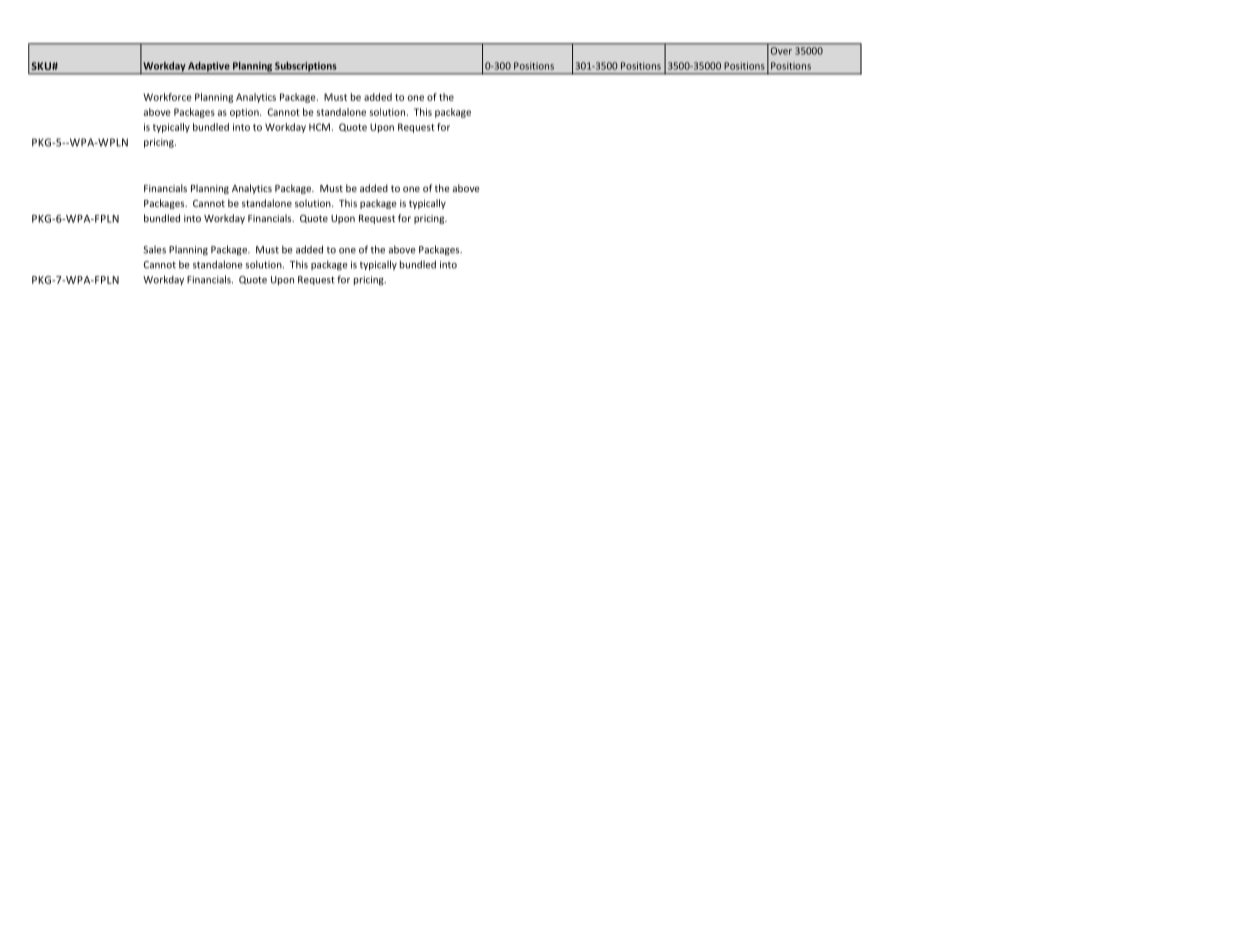  What do you see at coordinates (167, 97) in the image?
I see `Workforce` at bounding box center [167, 97].
